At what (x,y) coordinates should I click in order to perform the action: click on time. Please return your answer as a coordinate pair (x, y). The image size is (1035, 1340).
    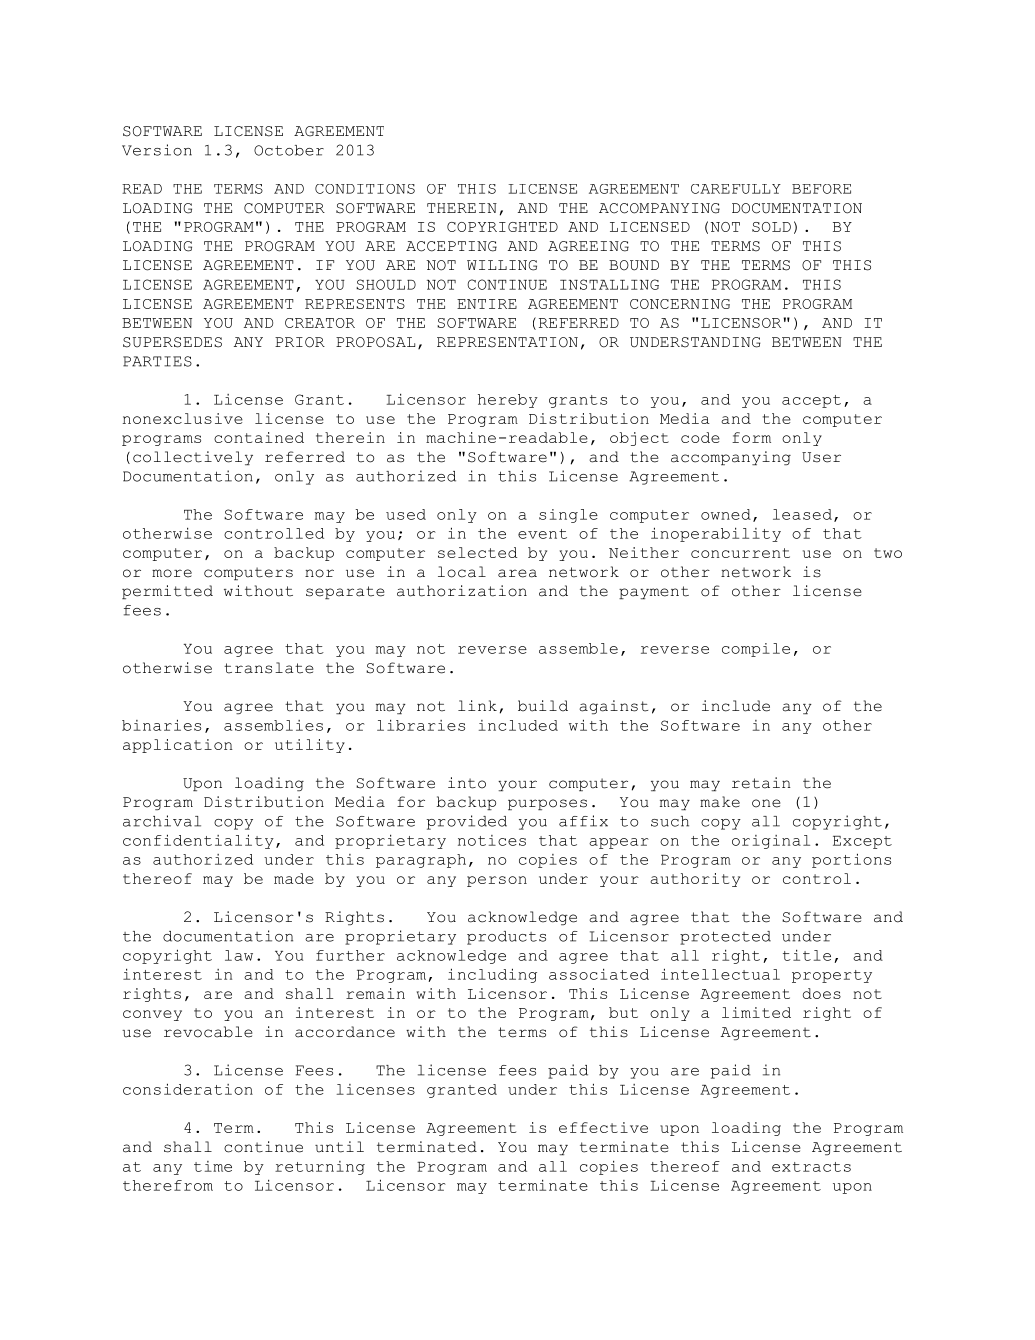
    Looking at the image, I should click on (213, 1166).
